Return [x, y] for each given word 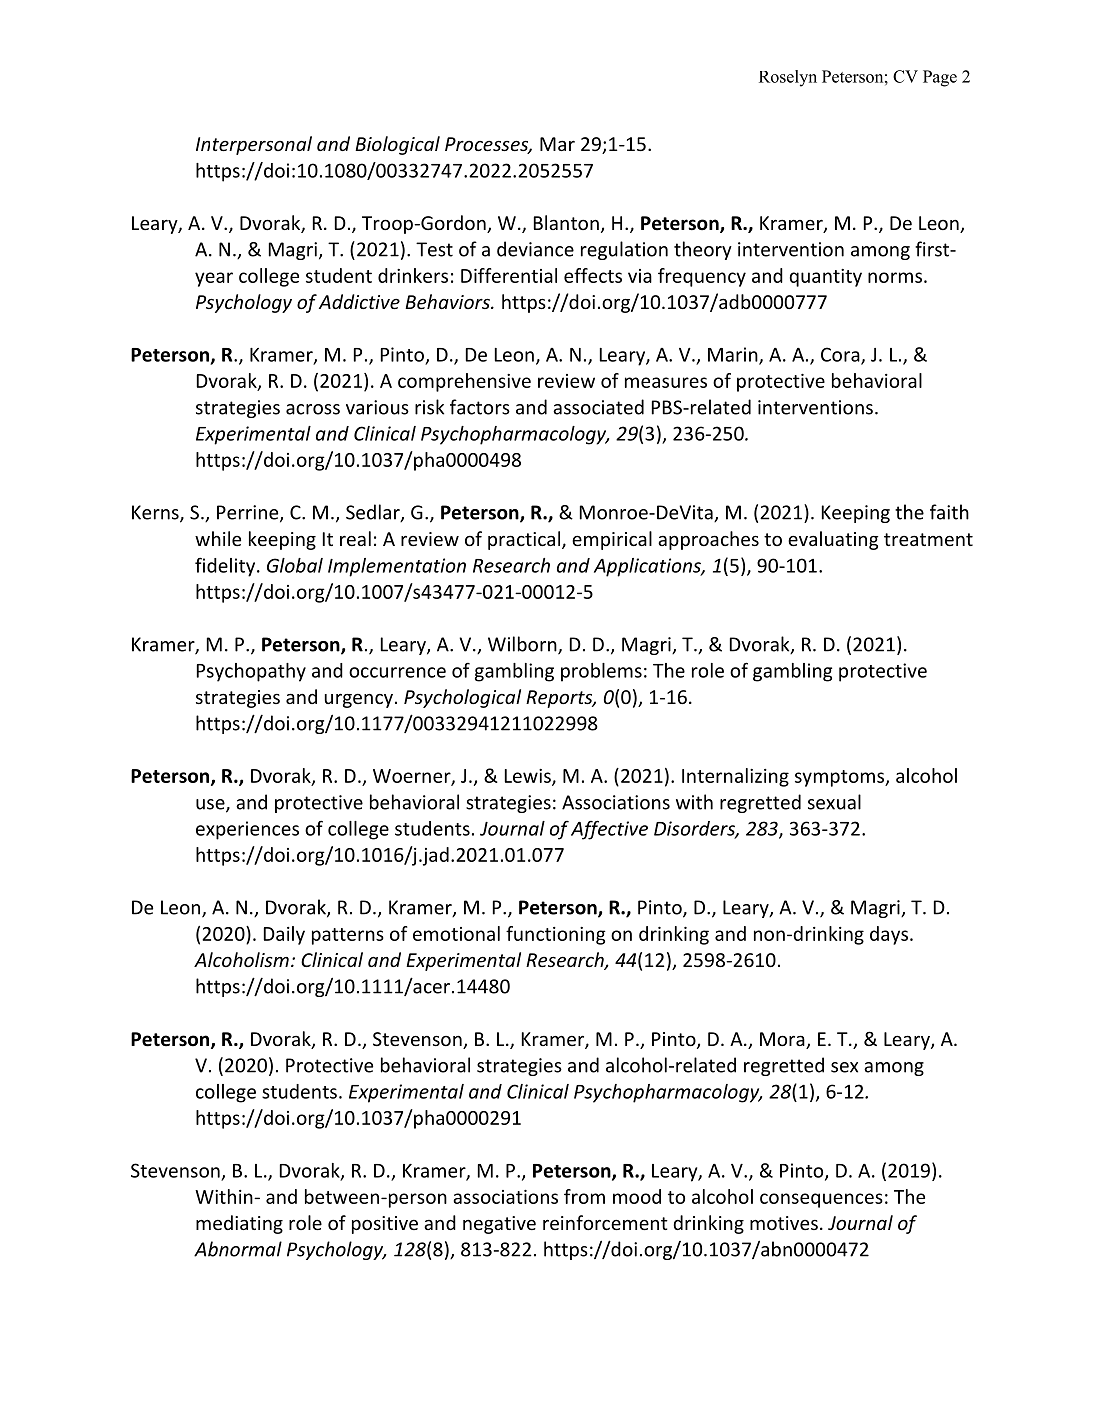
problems [601, 672]
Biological [397, 145]
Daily [284, 935]
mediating [239, 1224]
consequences [821, 1200]
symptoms [840, 778]
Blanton [566, 222]
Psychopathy [251, 672]
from [584, 1196]
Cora [841, 355]
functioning [556, 935]
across [313, 409]
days [889, 935]
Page [940, 78]
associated [598, 407]
